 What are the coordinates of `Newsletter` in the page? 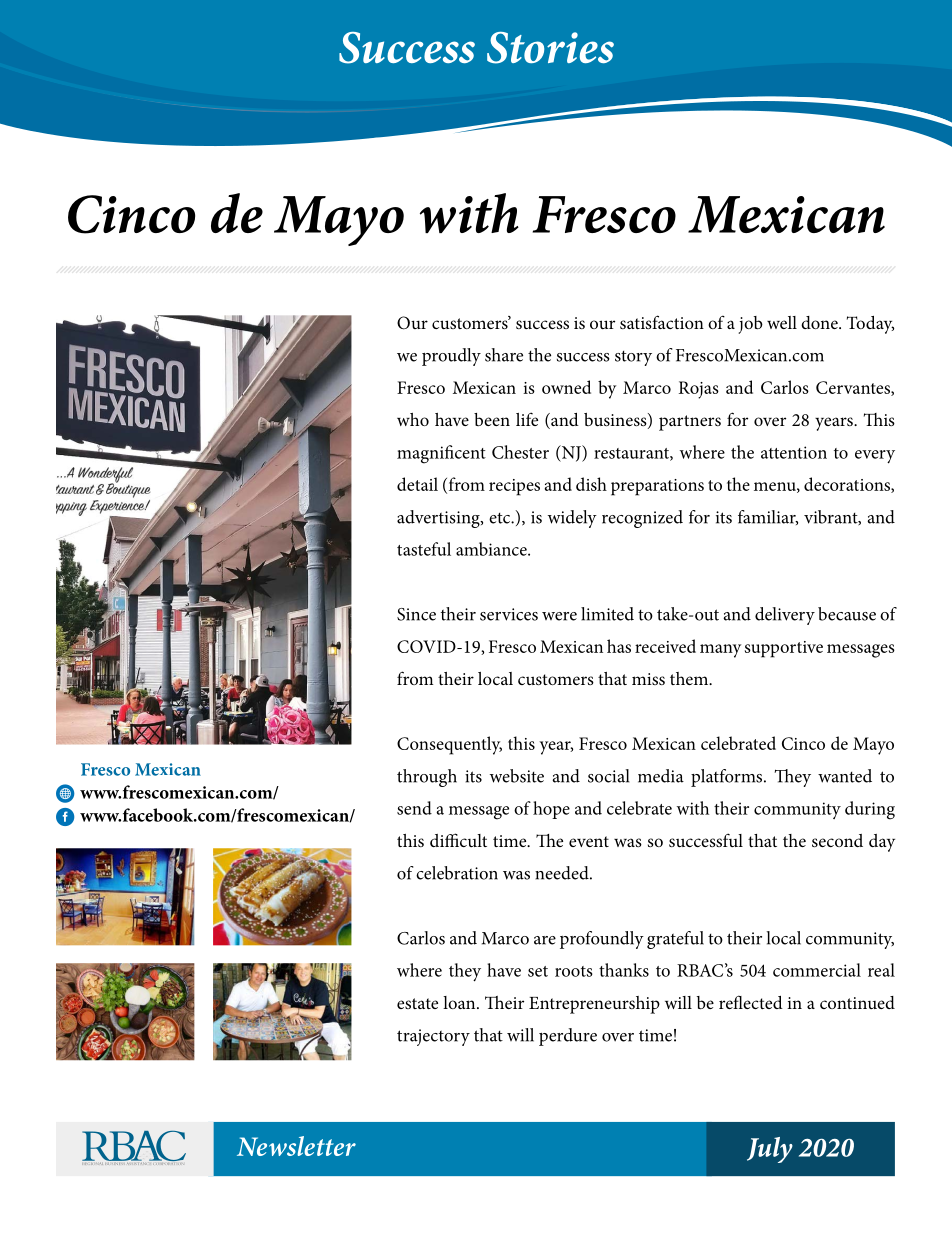 It's located at (296, 1146).
